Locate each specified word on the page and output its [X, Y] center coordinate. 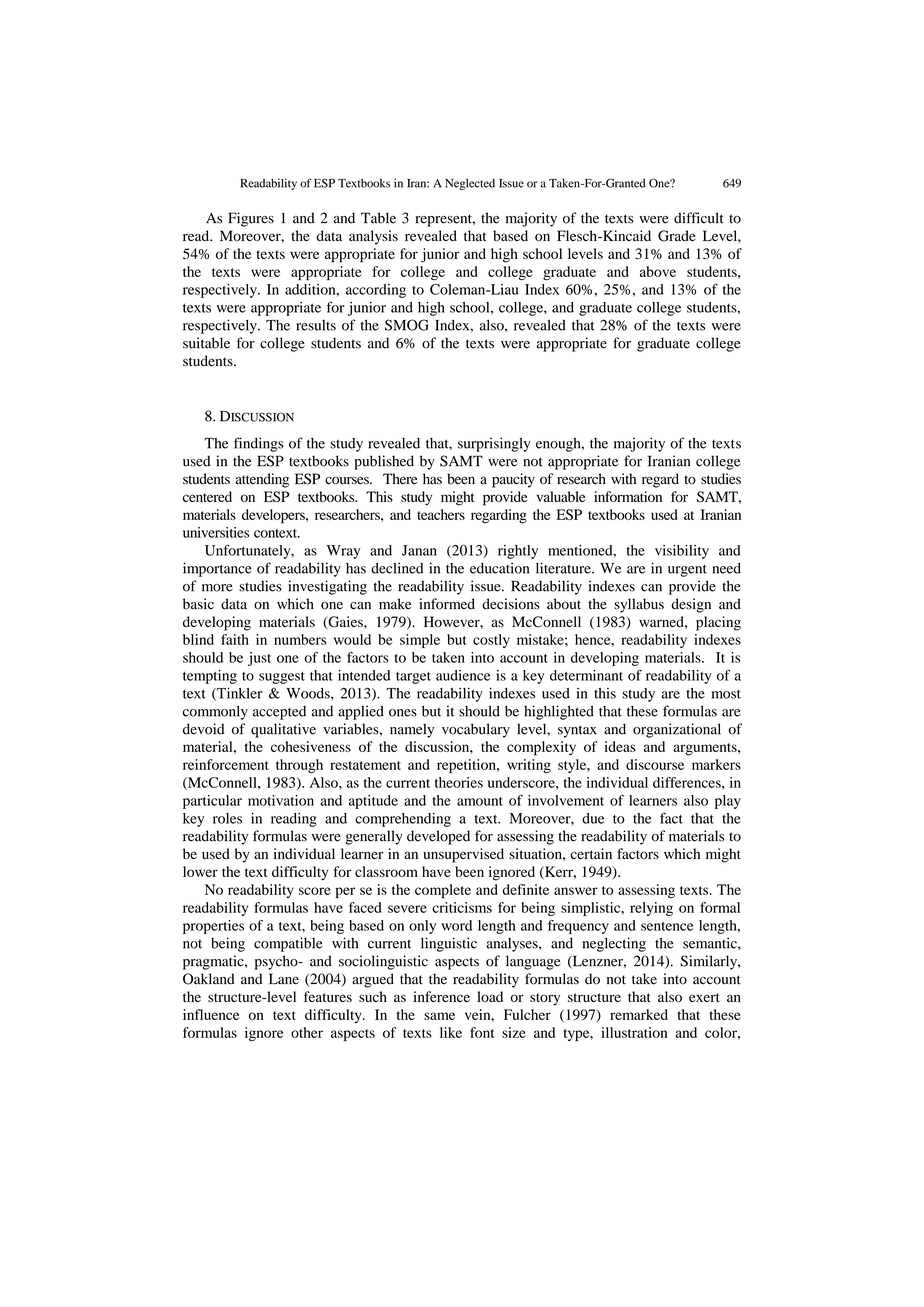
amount [480, 801]
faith [235, 639]
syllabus [639, 605]
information [628, 496]
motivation [281, 800]
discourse [655, 764]
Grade [677, 236]
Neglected [470, 184]
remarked [639, 1014]
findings [259, 444]
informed [447, 604]
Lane [284, 979]
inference [442, 996]
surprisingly [494, 444]
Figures [251, 219]
